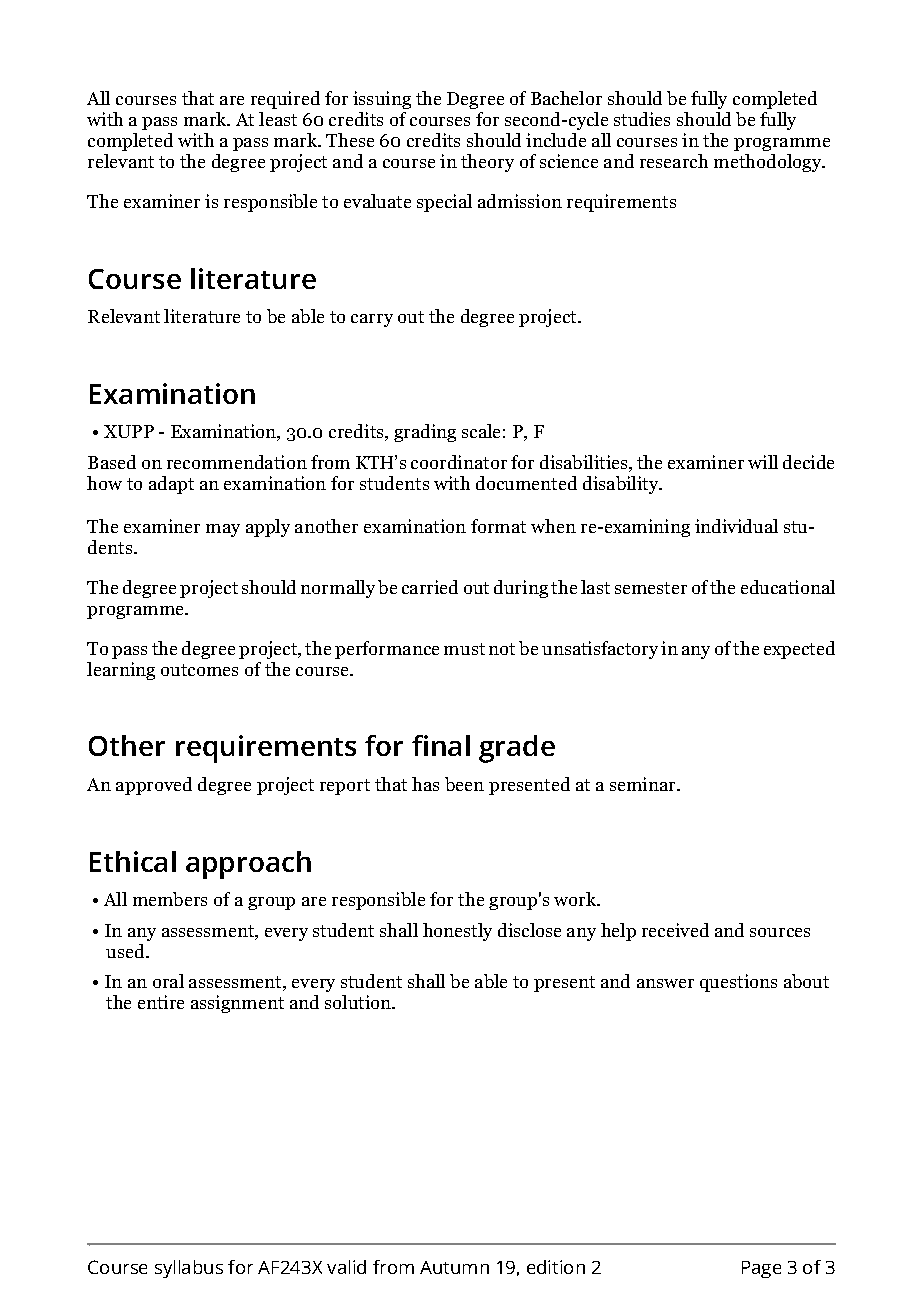 Image resolution: width=924 pixels, height=1308 pixels. What do you see at coordinates (768, 163) in the page?
I see `methodology` at bounding box center [768, 163].
